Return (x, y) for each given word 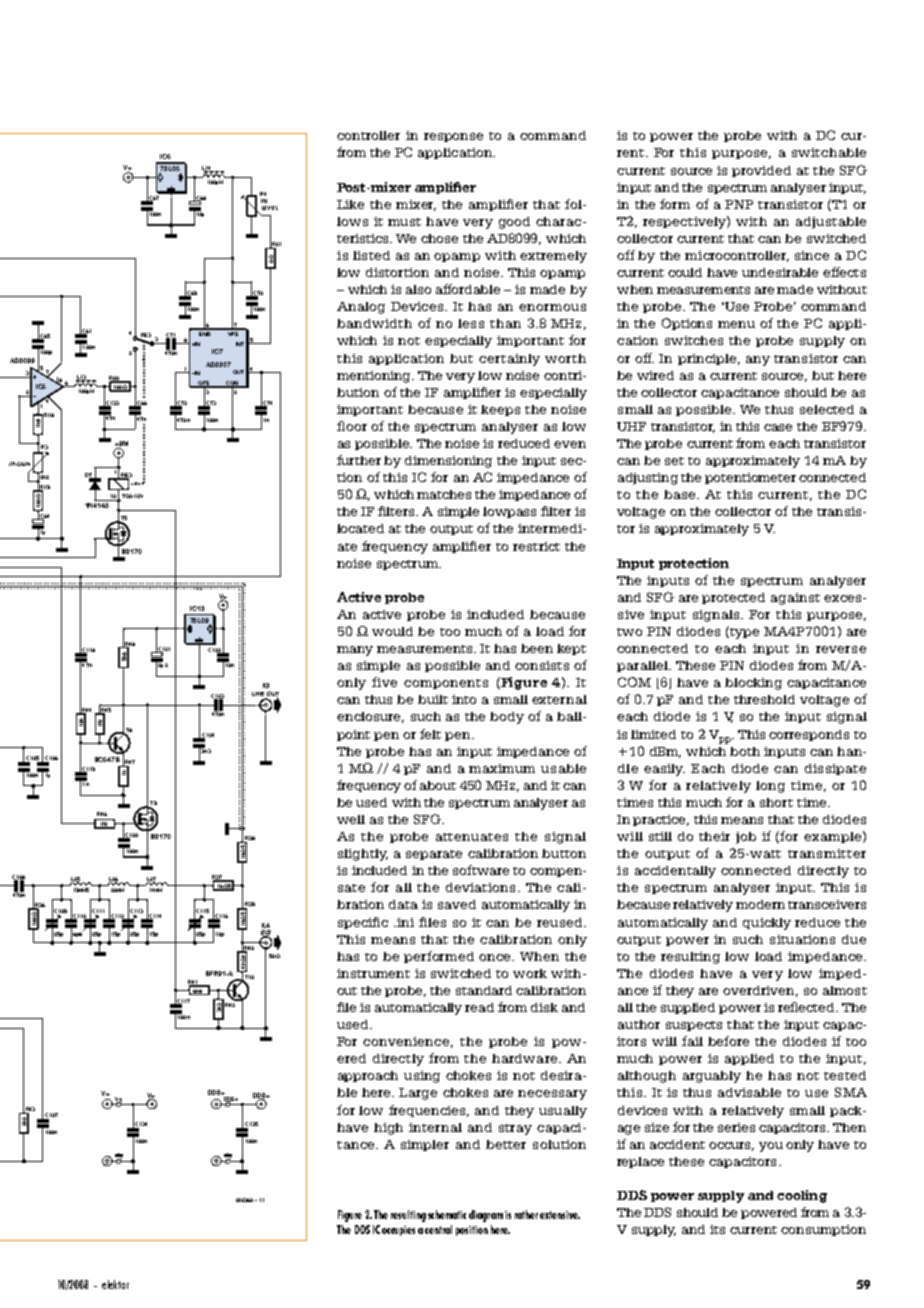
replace (640, 1162)
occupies (398, 1231)
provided (761, 171)
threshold (764, 699)
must (404, 222)
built (433, 699)
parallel (643, 666)
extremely (553, 257)
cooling (802, 1196)
